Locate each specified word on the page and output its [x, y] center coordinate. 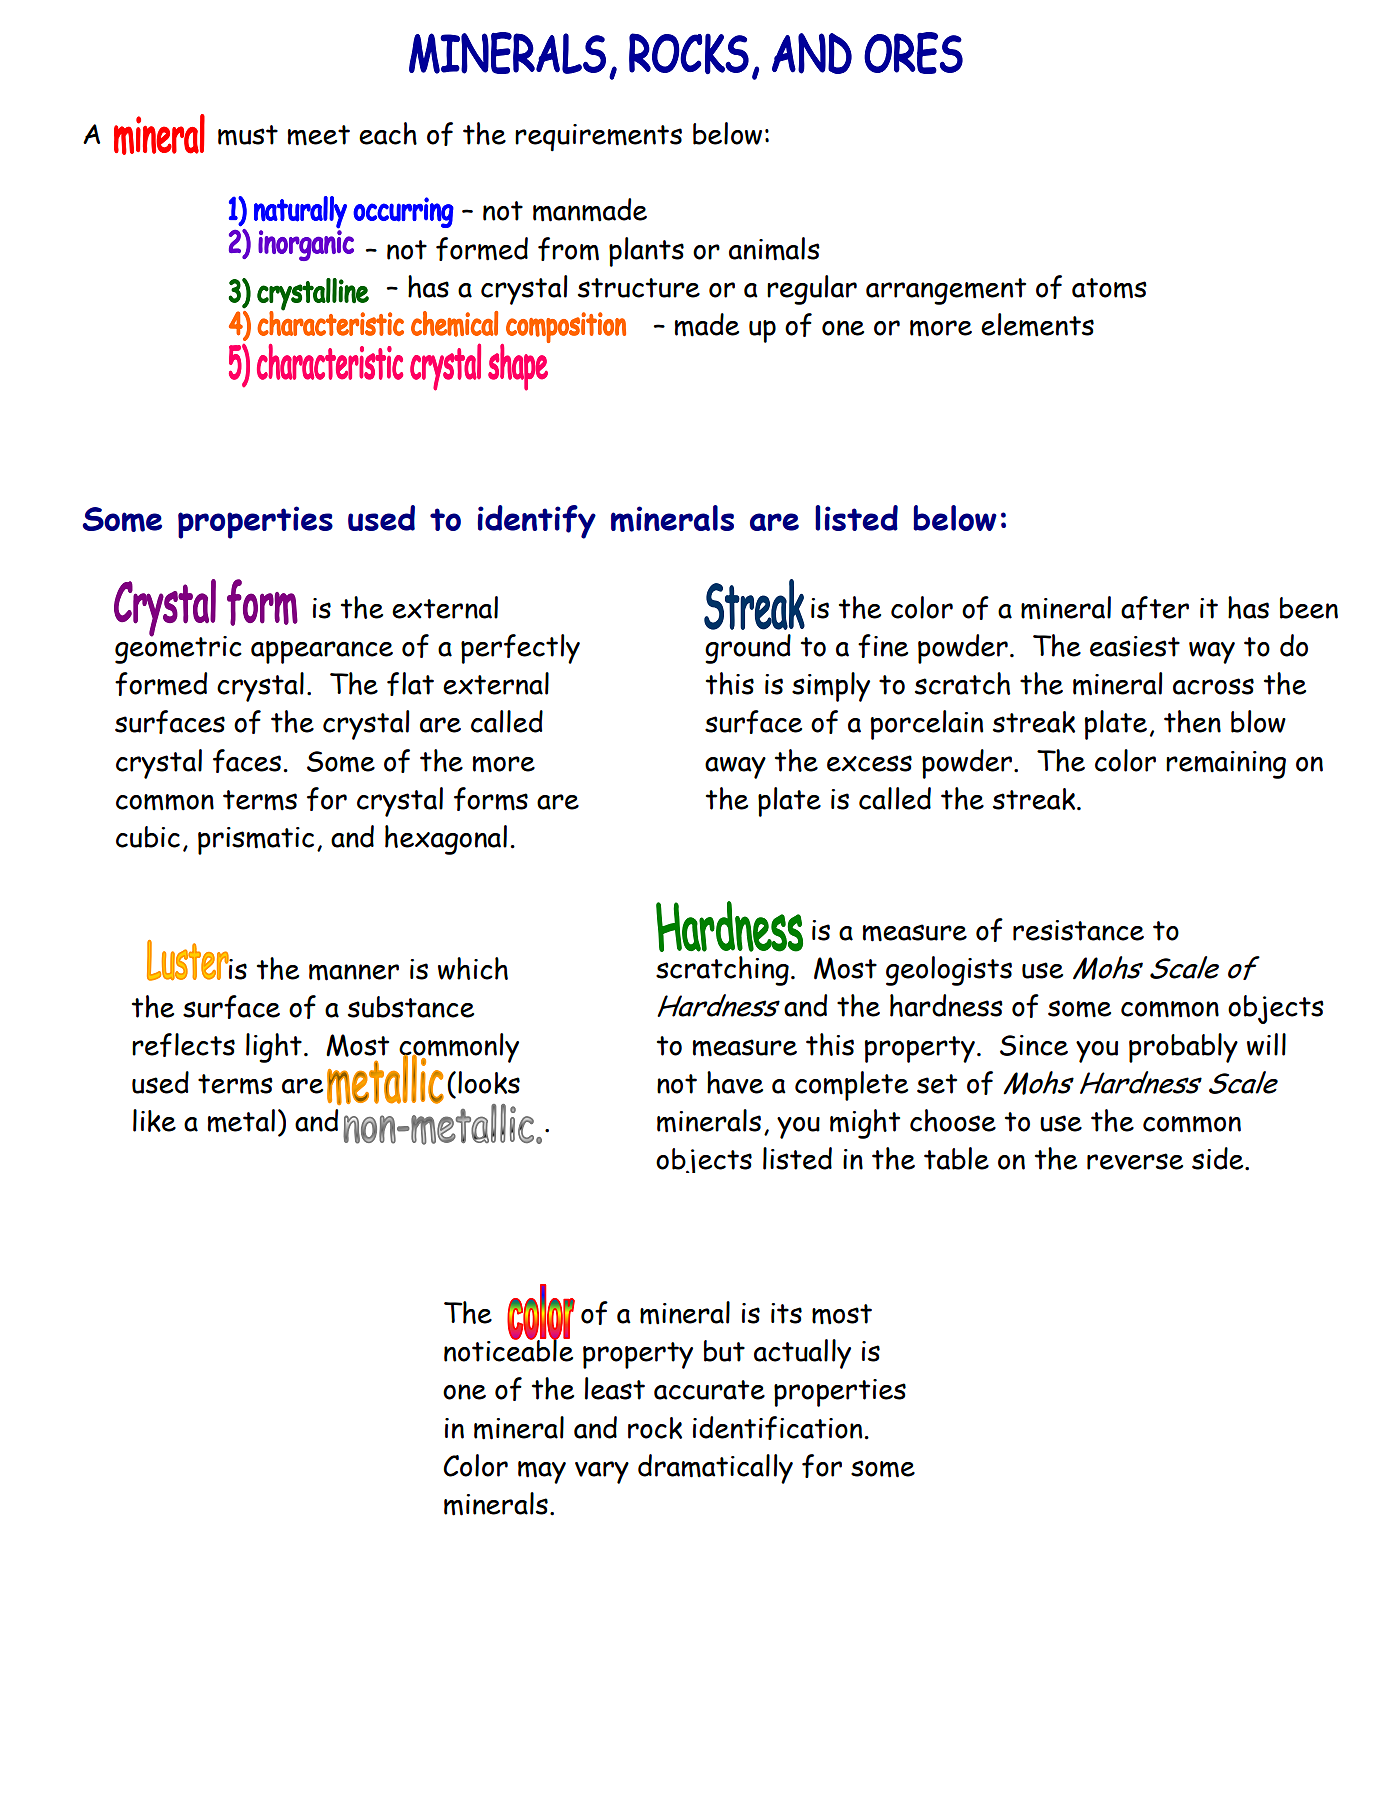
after [1155, 608]
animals [774, 249]
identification [777, 1428]
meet [319, 135]
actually [802, 1354]
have [735, 1082]
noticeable [508, 1349]
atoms [1109, 288]
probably [1183, 1048]
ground [748, 649]
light [274, 1048]
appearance [322, 652]
